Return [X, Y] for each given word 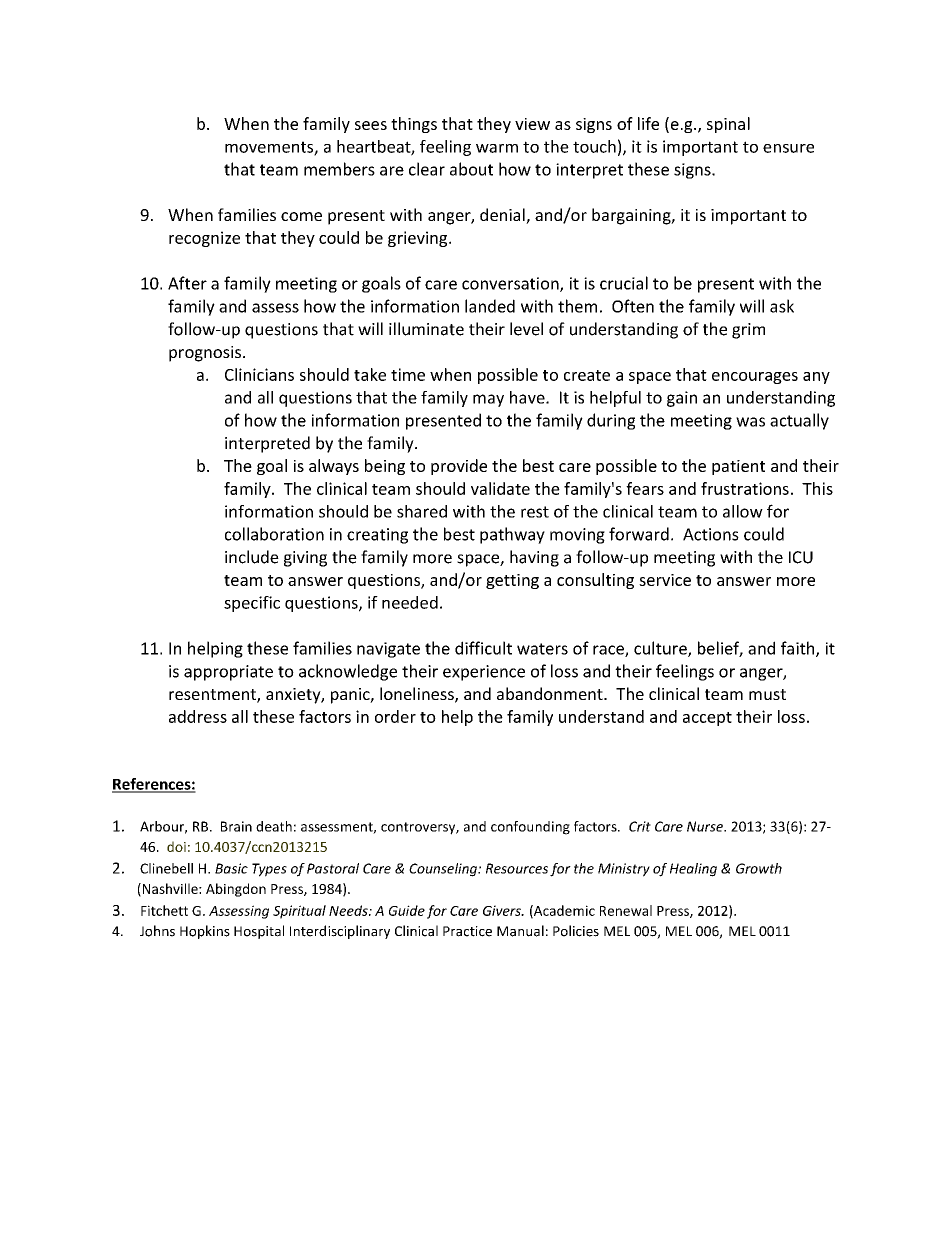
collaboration [274, 534]
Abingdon [236, 890]
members [339, 169]
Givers [503, 910]
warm [497, 148]
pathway [512, 535]
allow [743, 511]
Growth [759, 868]
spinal [728, 125]
